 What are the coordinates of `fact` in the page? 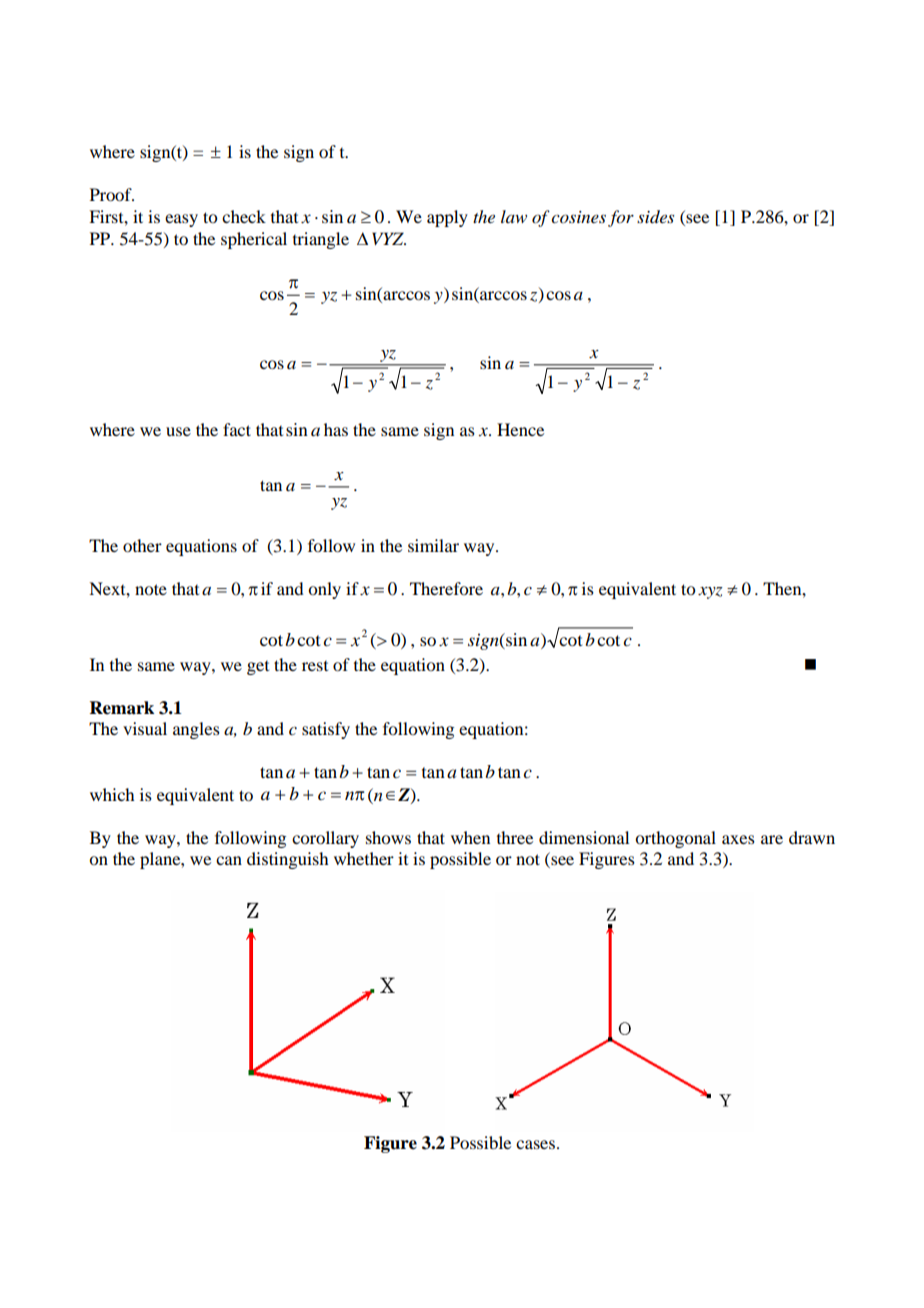 It's located at (237, 429).
